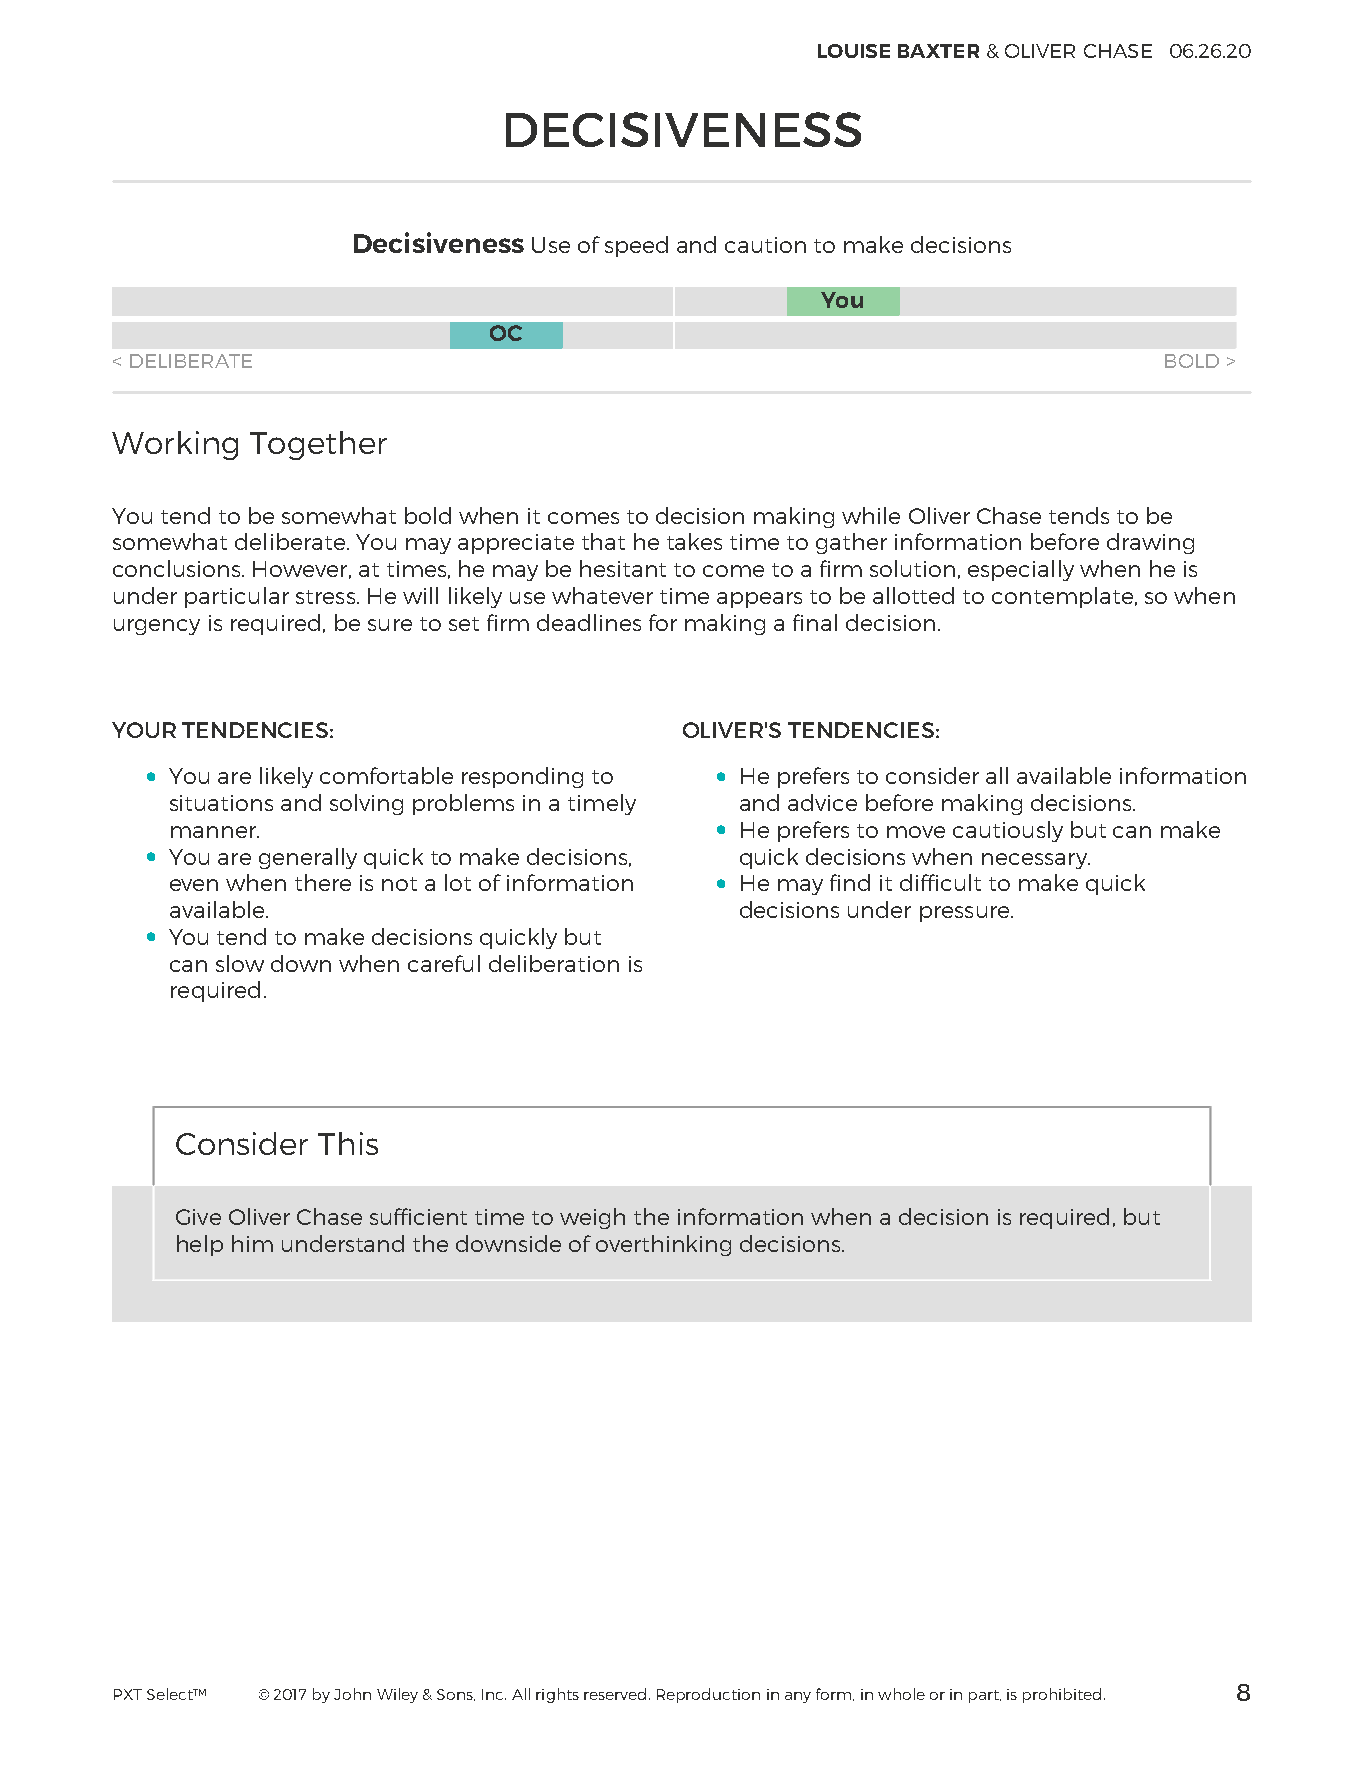  What do you see at coordinates (308, 858) in the document?
I see `generally` at bounding box center [308, 858].
